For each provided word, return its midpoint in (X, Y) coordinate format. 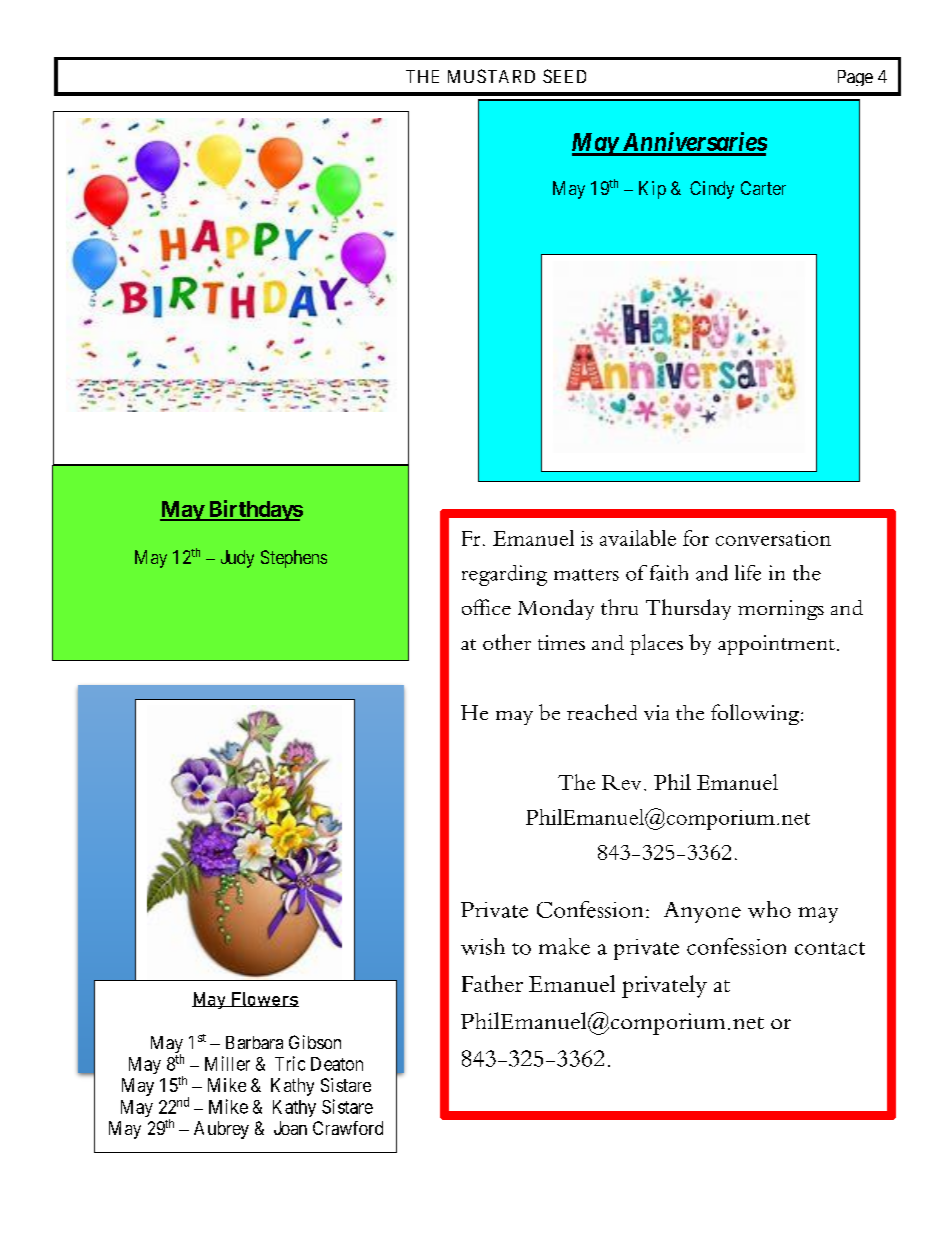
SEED (564, 76)
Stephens (294, 559)
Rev (621, 782)
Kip (652, 190)
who (769, 909)
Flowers (264, 999)
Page (855, 78)
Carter (763, 188)
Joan (290, 1128)
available (638, 538)
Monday (556, 609)
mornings (781, 610)
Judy (237, 559)
